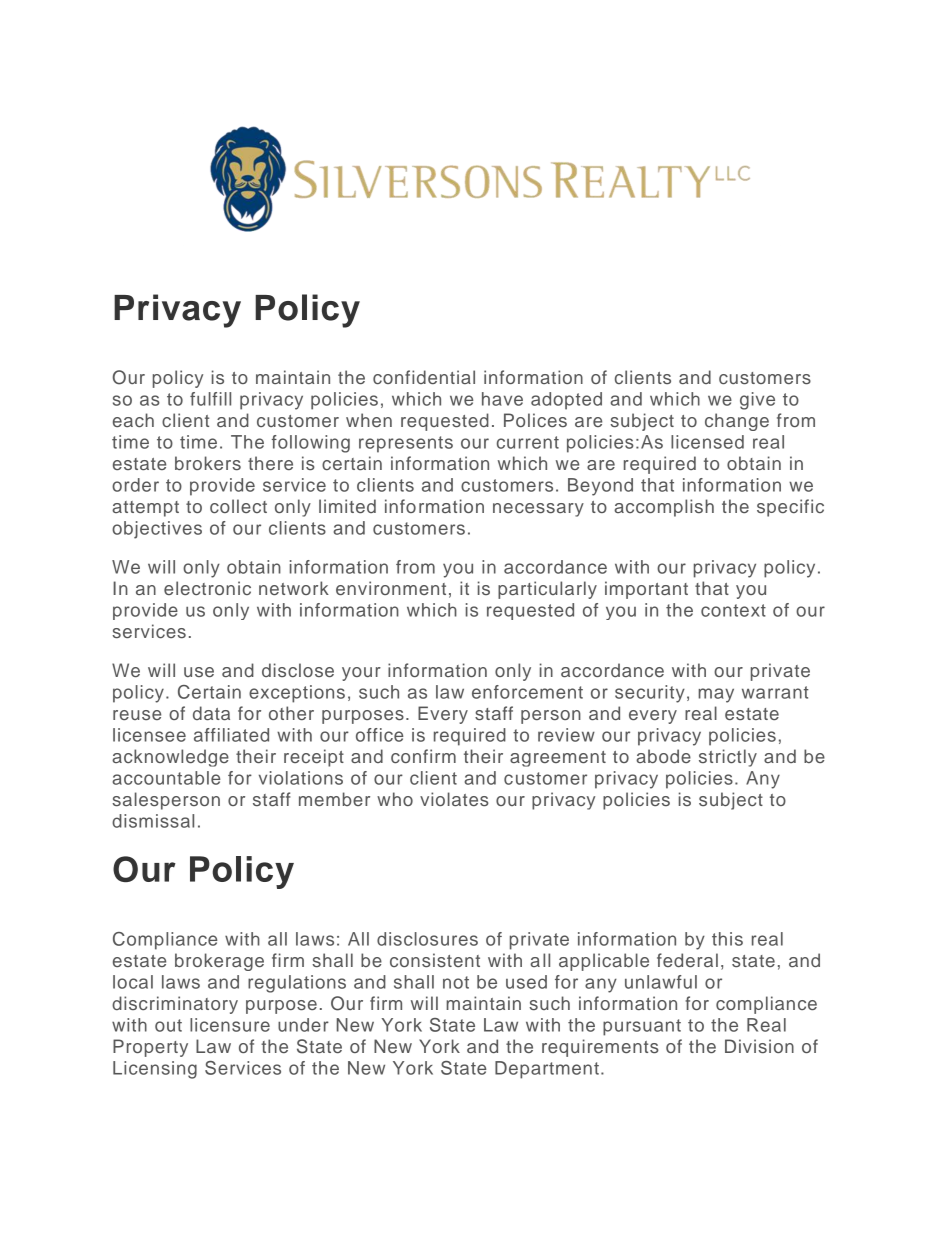 The height and width of the image is (1233, 952). What do you see at coordinates (716, 695) in the image?
I see `may` at bounding box center [716, 695].
